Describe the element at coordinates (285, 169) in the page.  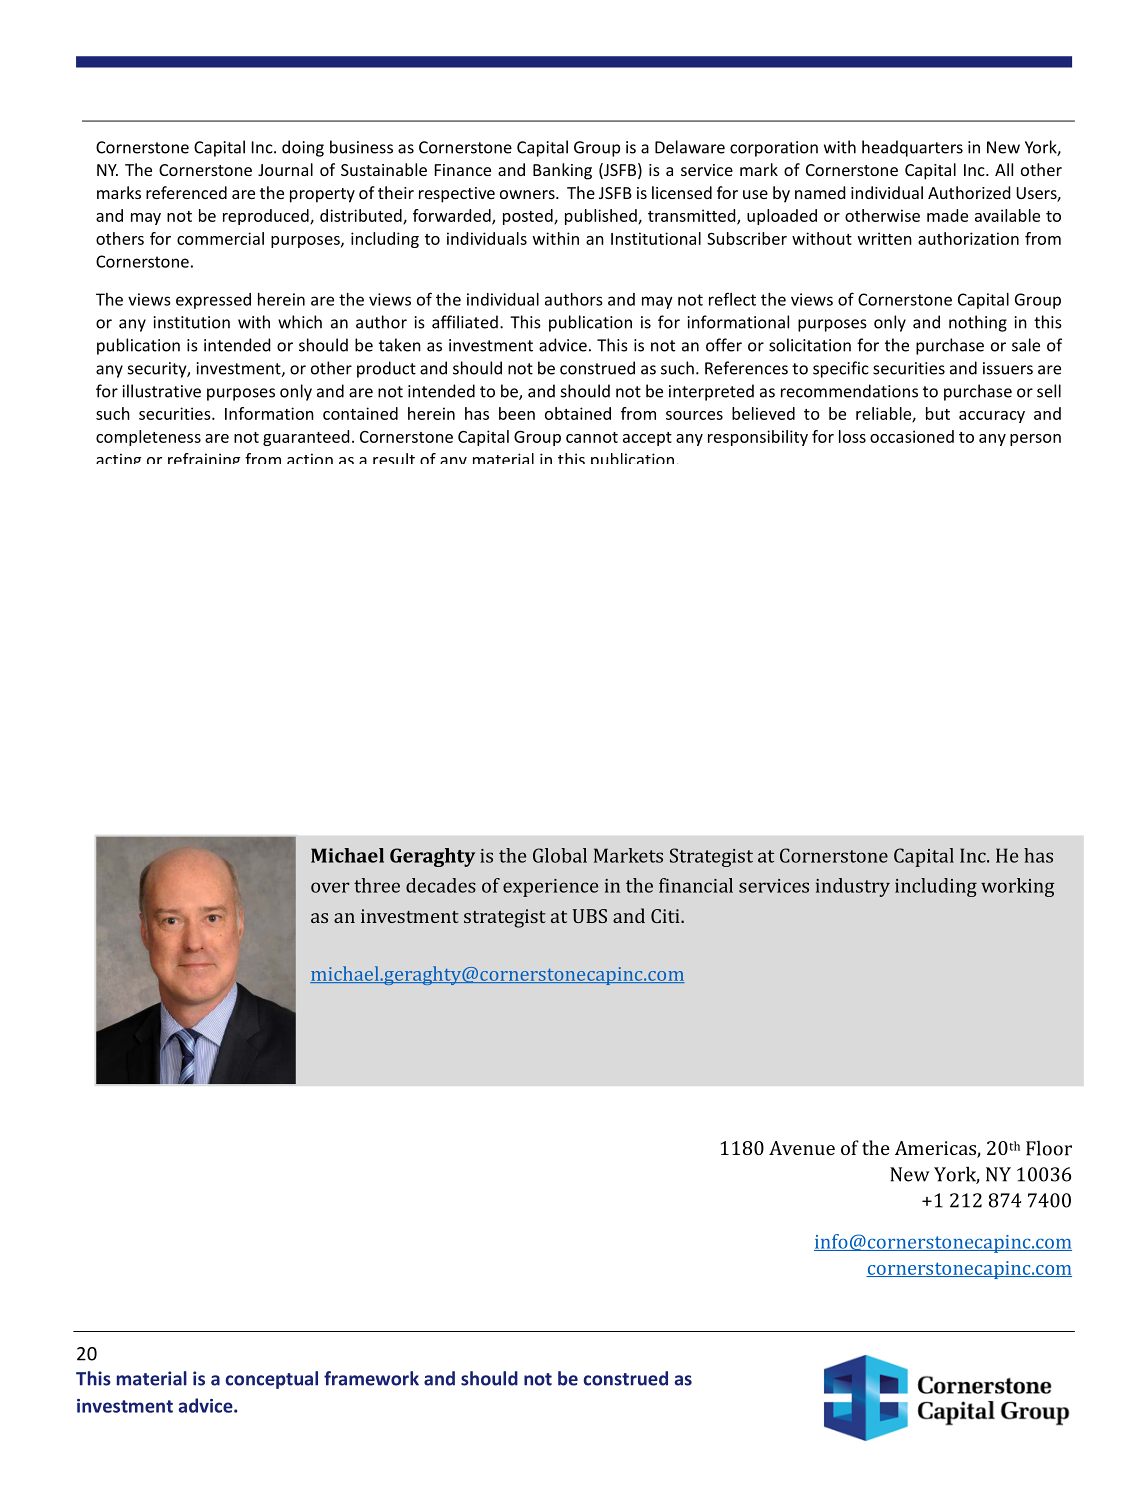
I see `Journal` at that location.
